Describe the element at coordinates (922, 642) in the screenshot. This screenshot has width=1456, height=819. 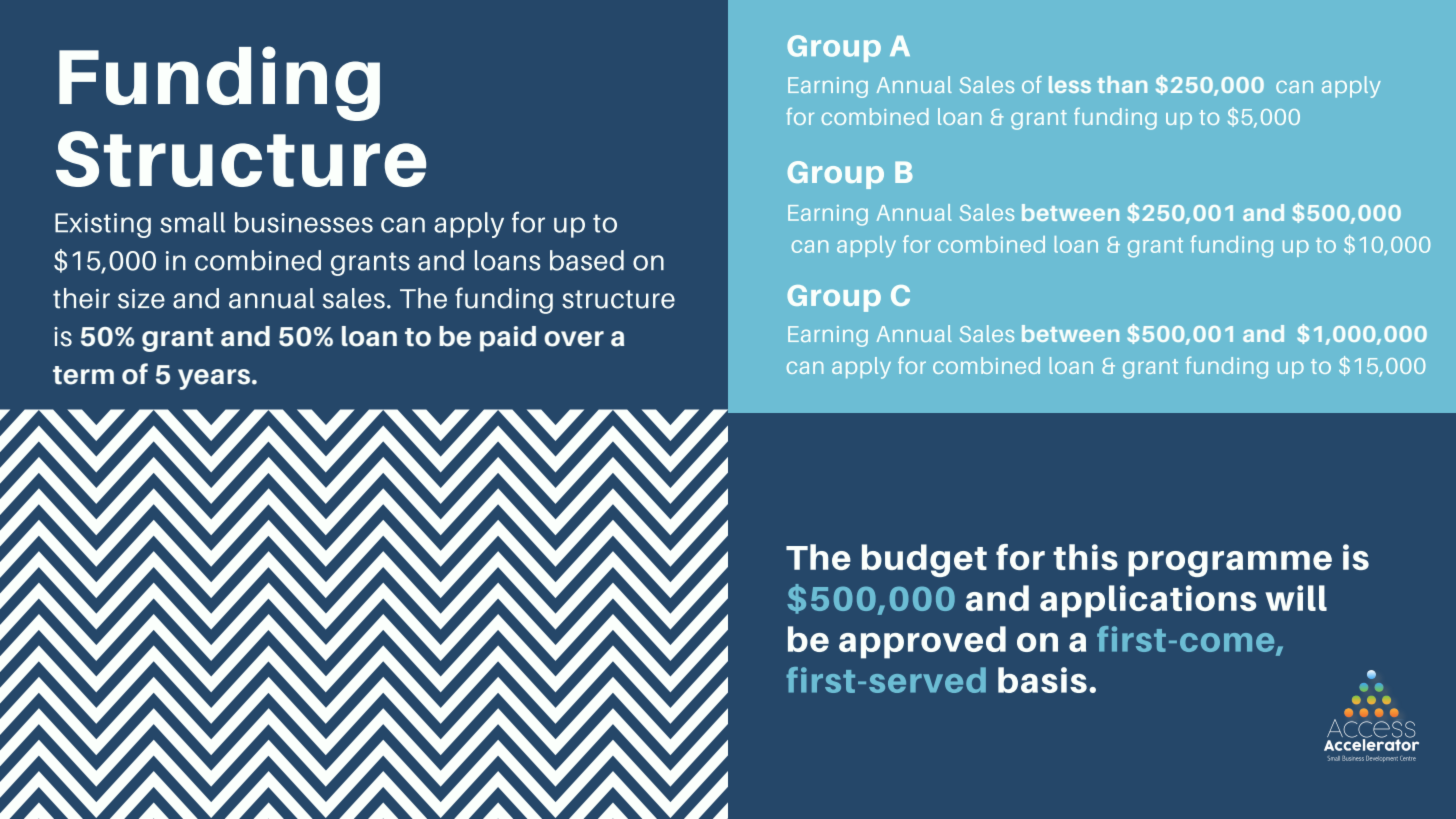
I see `approved` at that location.
